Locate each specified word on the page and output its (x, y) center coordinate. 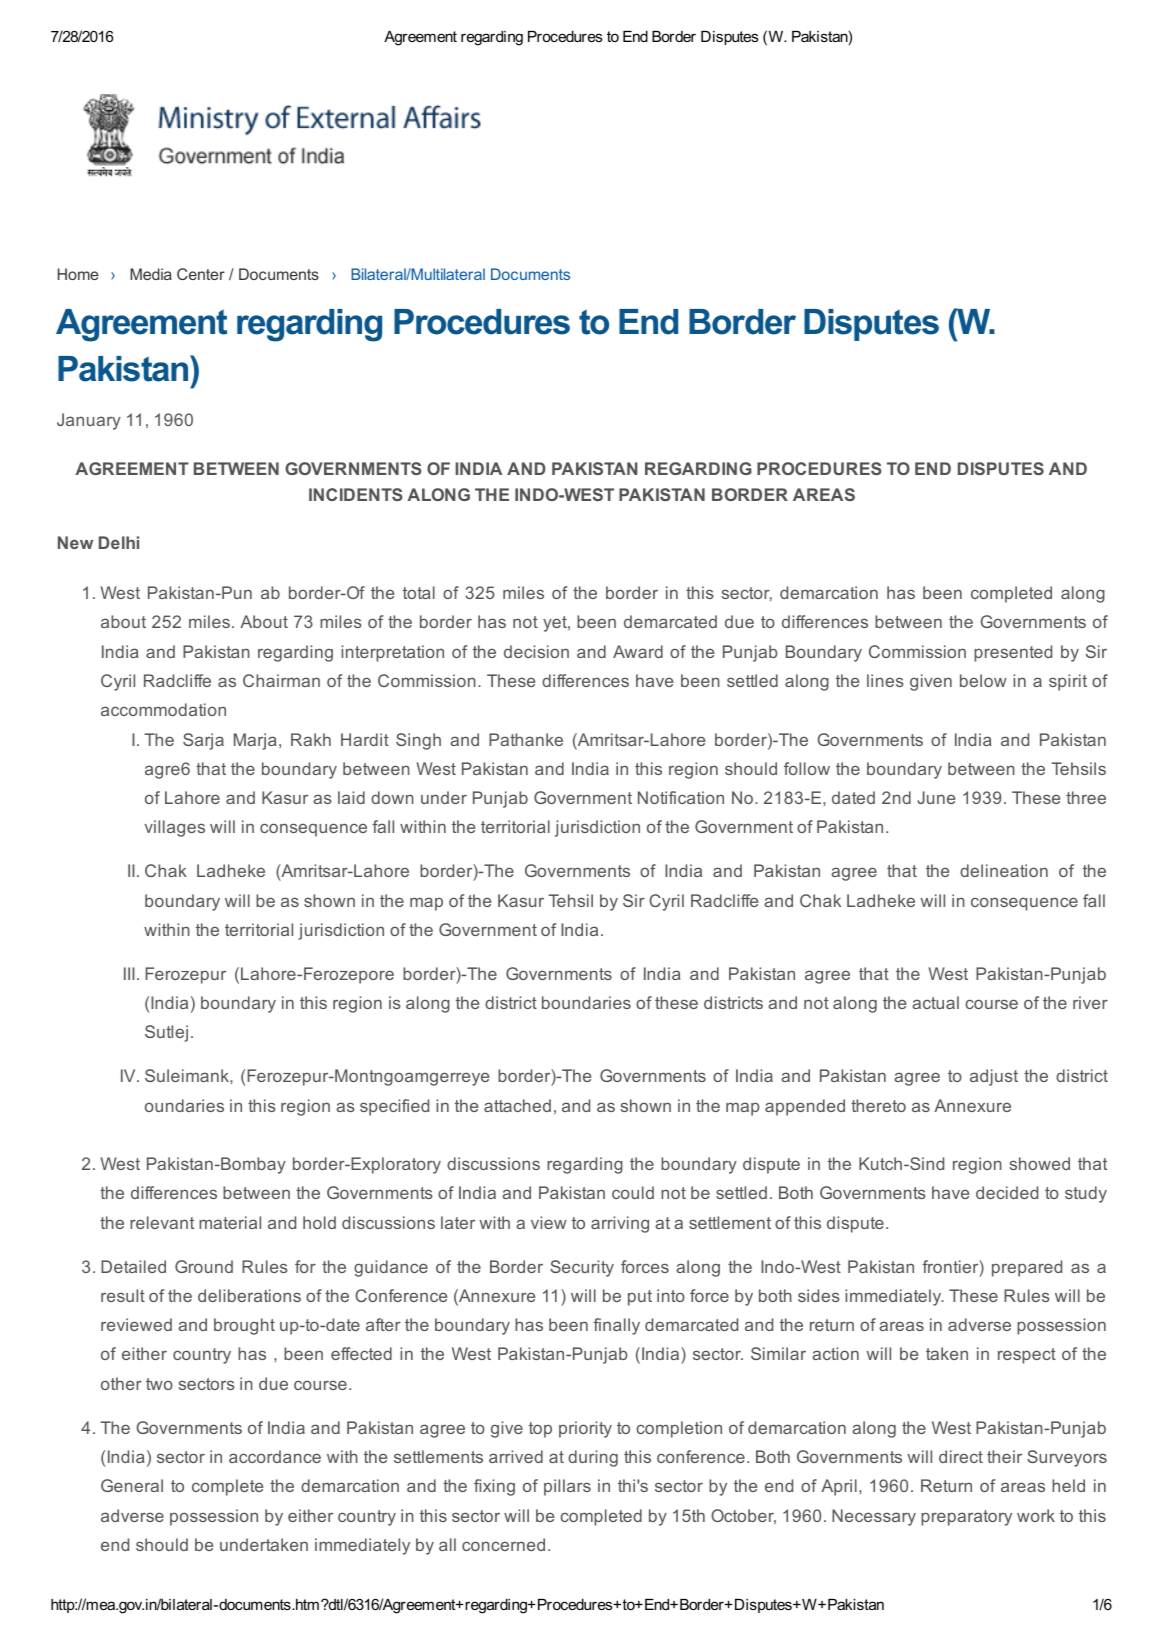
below (983, 680)
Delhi (119, 542)
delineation (1004, 870)
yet (556, 624)
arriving (620, 1224)
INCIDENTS (356, 494)
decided (1007, 1192)
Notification (681, 797)
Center (201, 274)
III (129, 973)
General (132, 1485)
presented (1013, 653)
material (230, 1222)
